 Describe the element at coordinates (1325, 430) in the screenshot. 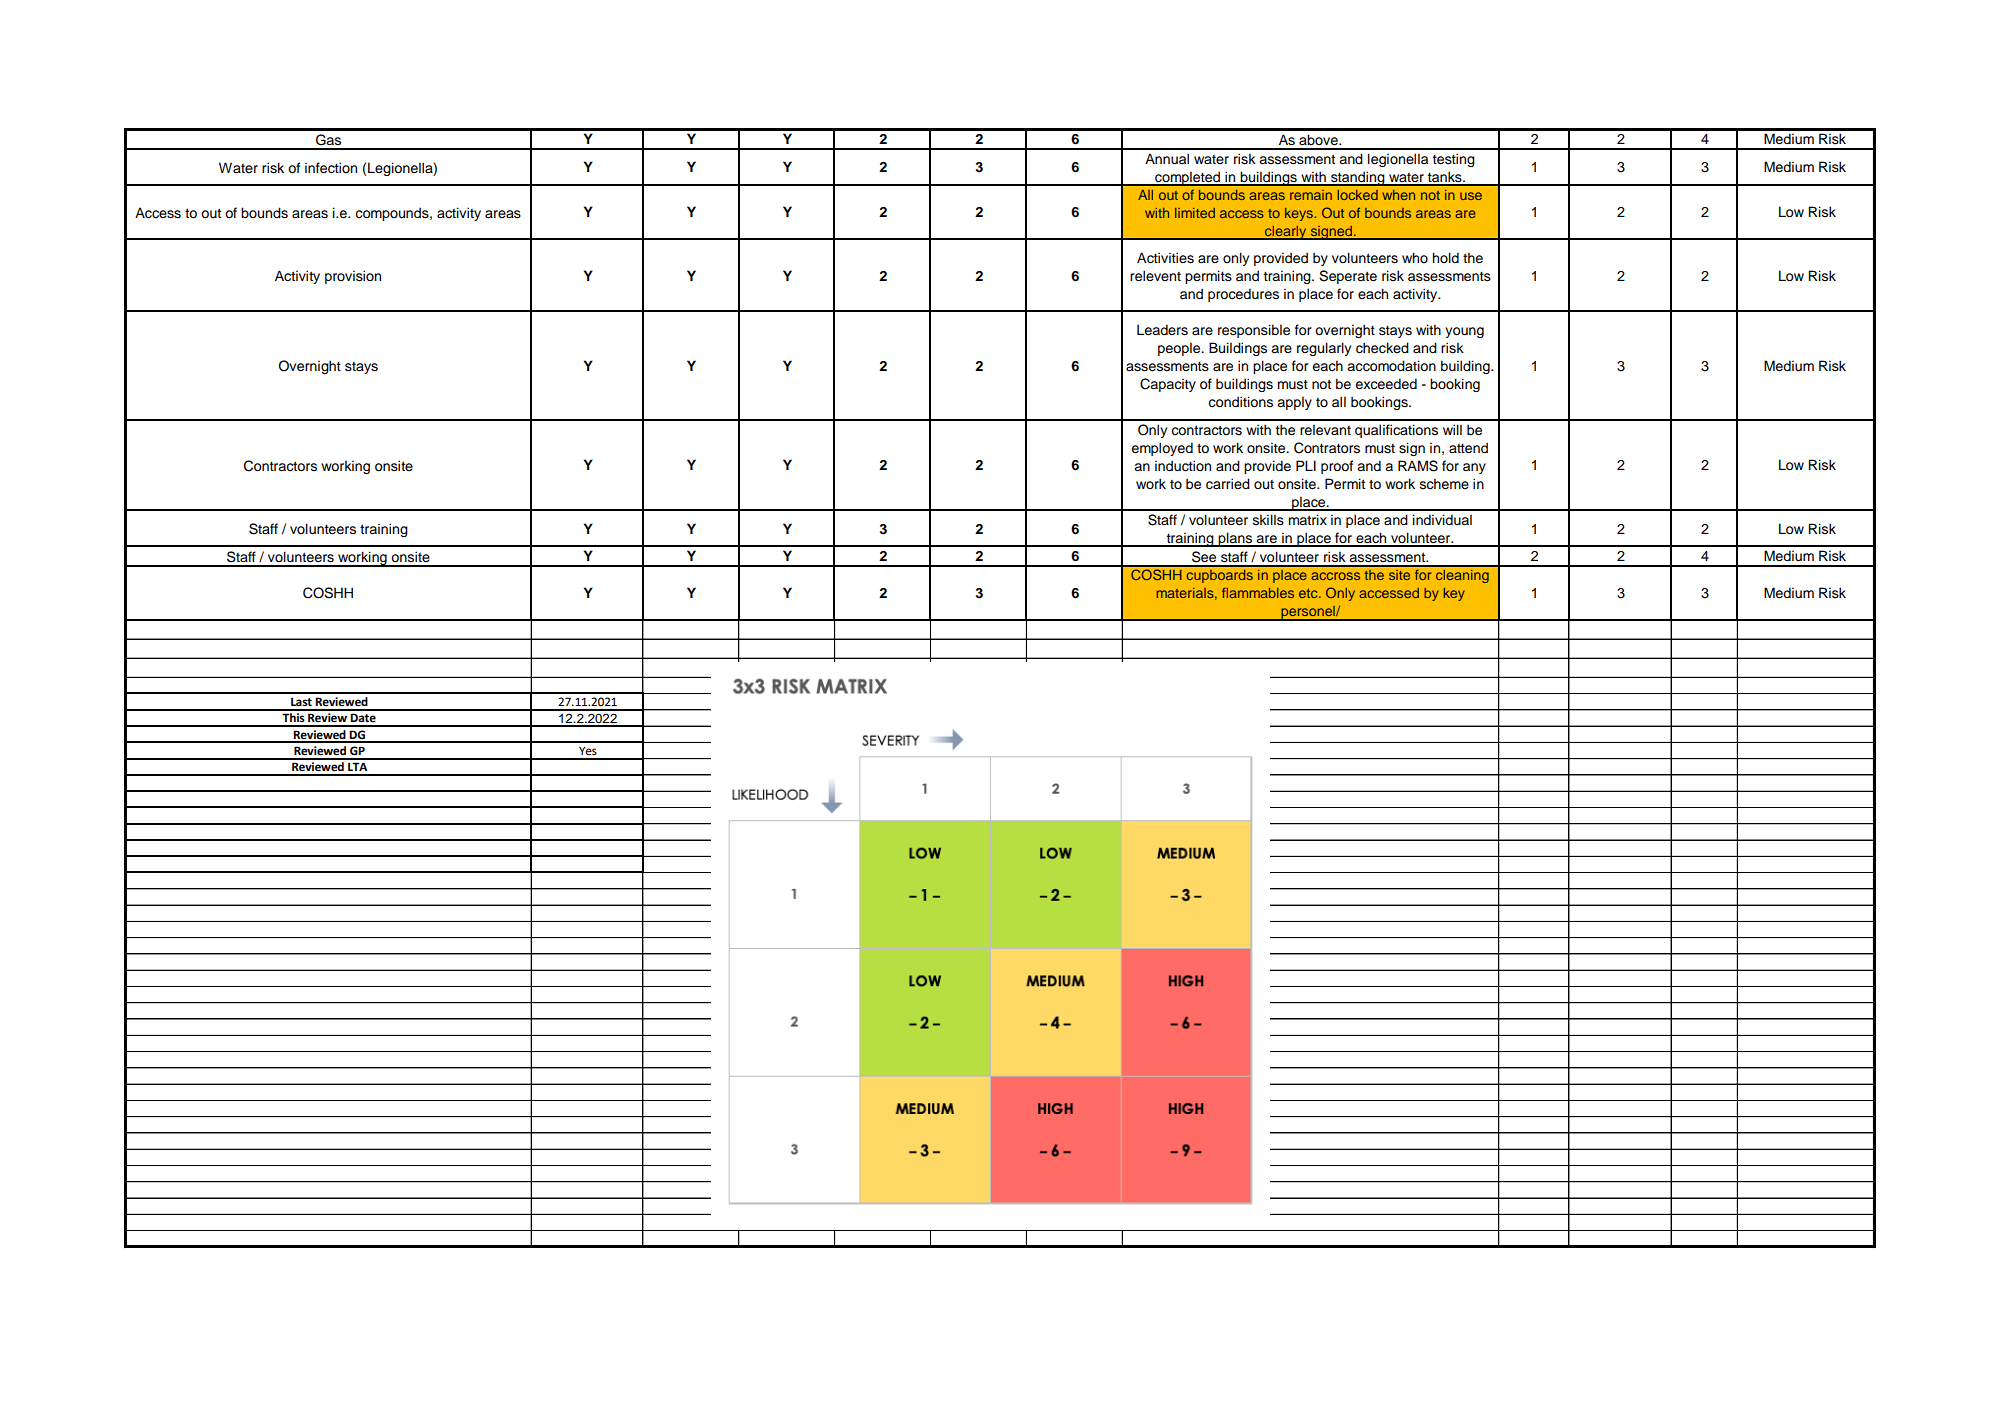

I see `relevant` at that location.
